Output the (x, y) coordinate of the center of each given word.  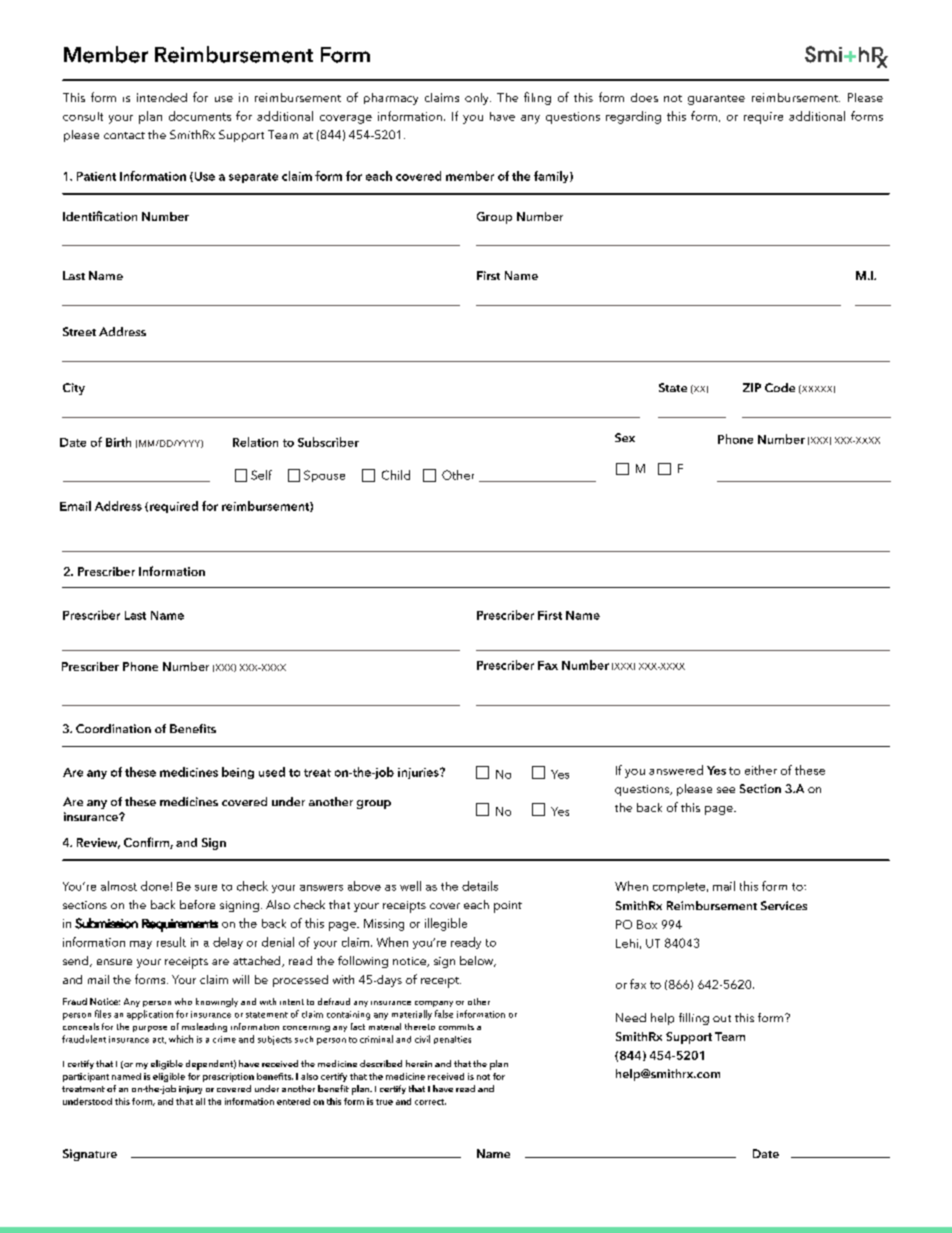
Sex (625, 437)
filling (694, 1019)
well (410, 886)
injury (190, 1090)
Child (396, 475)
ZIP (752, 387)
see (726, 790)
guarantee (716, 100)
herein (419, 1063)
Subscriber (328, 442)
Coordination (113, 728)
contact (124, 135)
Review (98, 843)
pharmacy (391, 99)
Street (79, 331)
